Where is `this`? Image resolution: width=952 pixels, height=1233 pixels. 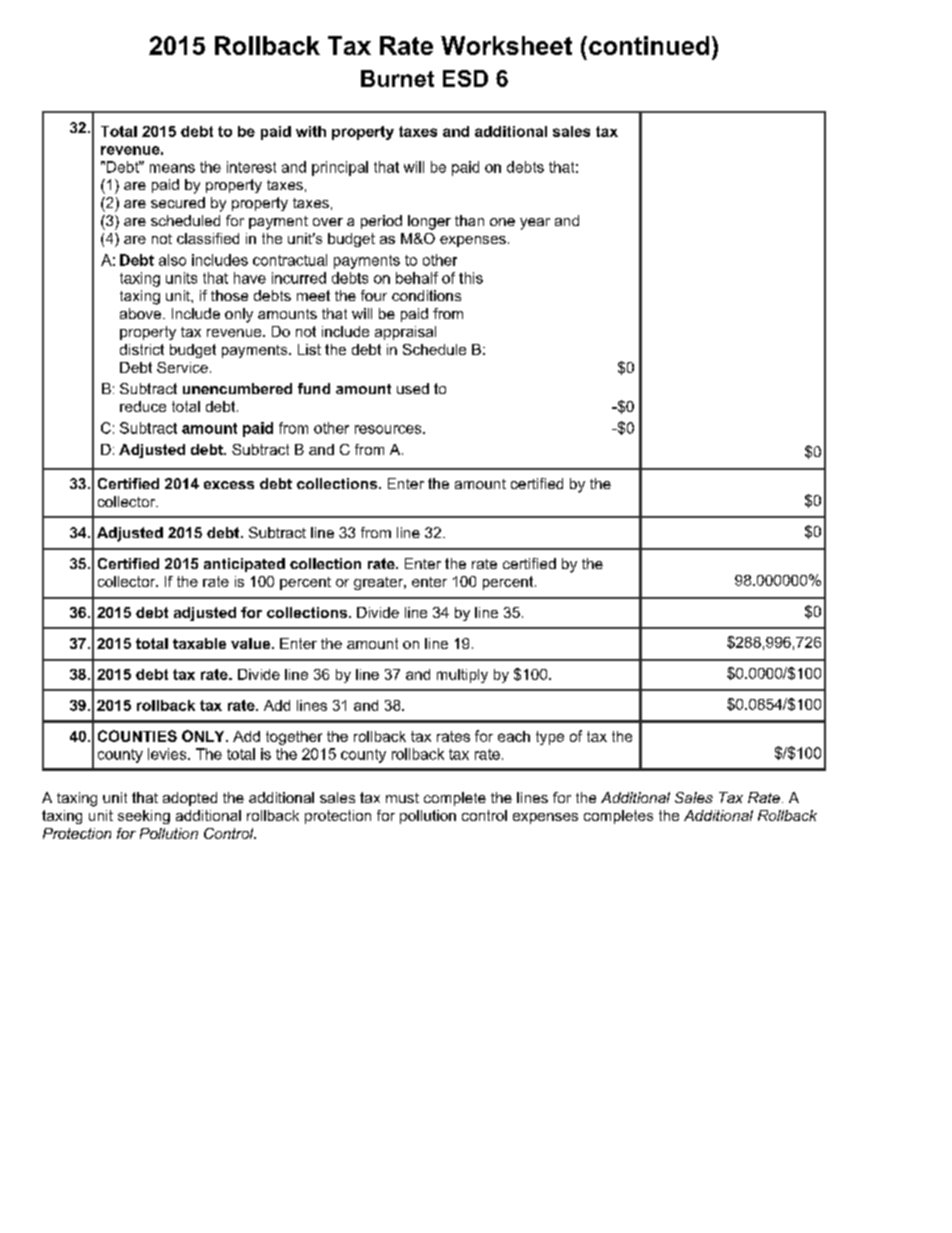
this is located at coordinates (471, 278).
